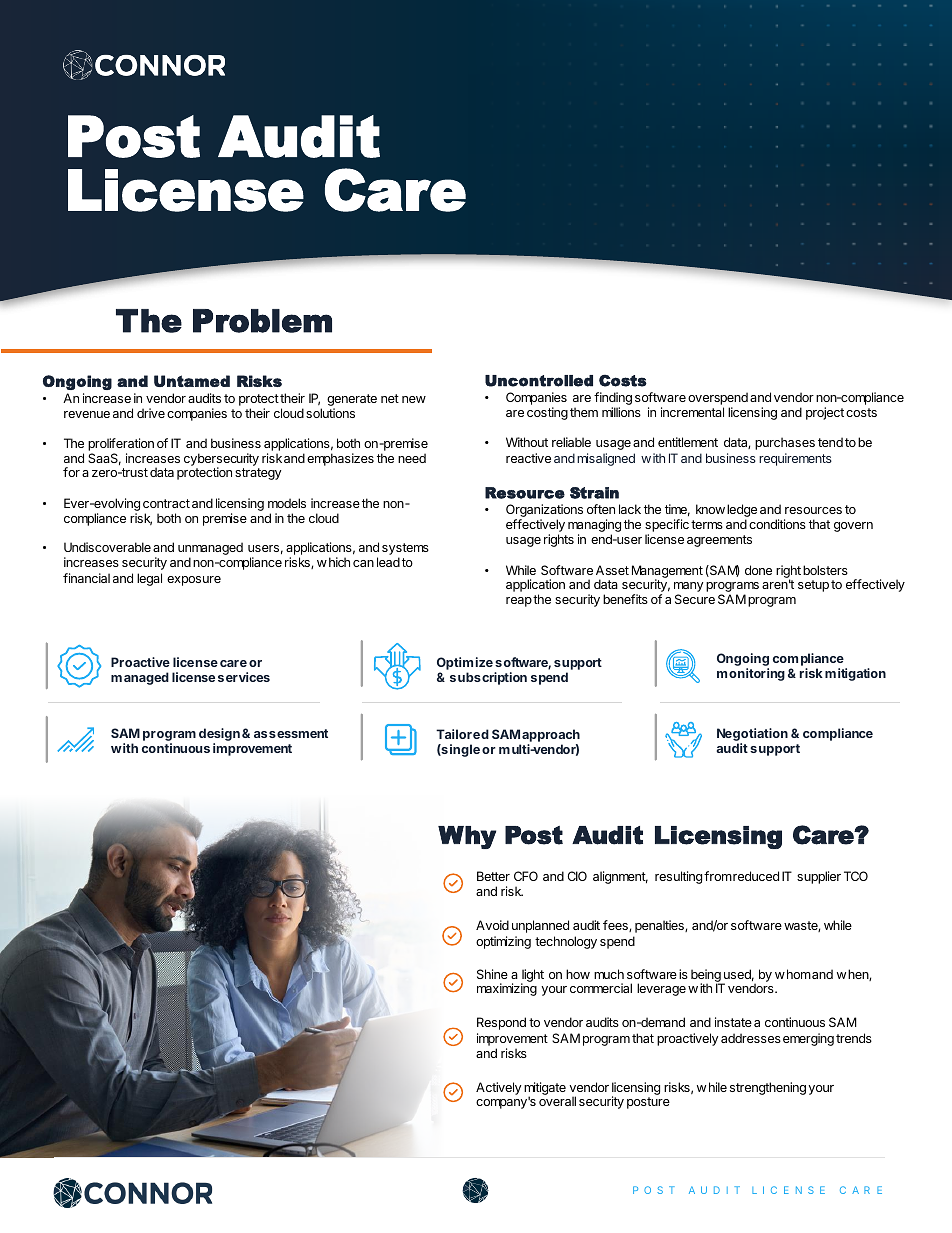 This image has width=952, height=1233. What do you see at coordinates (405, 550) in the image?
I see `systems` at bounding box center [405, 550].
